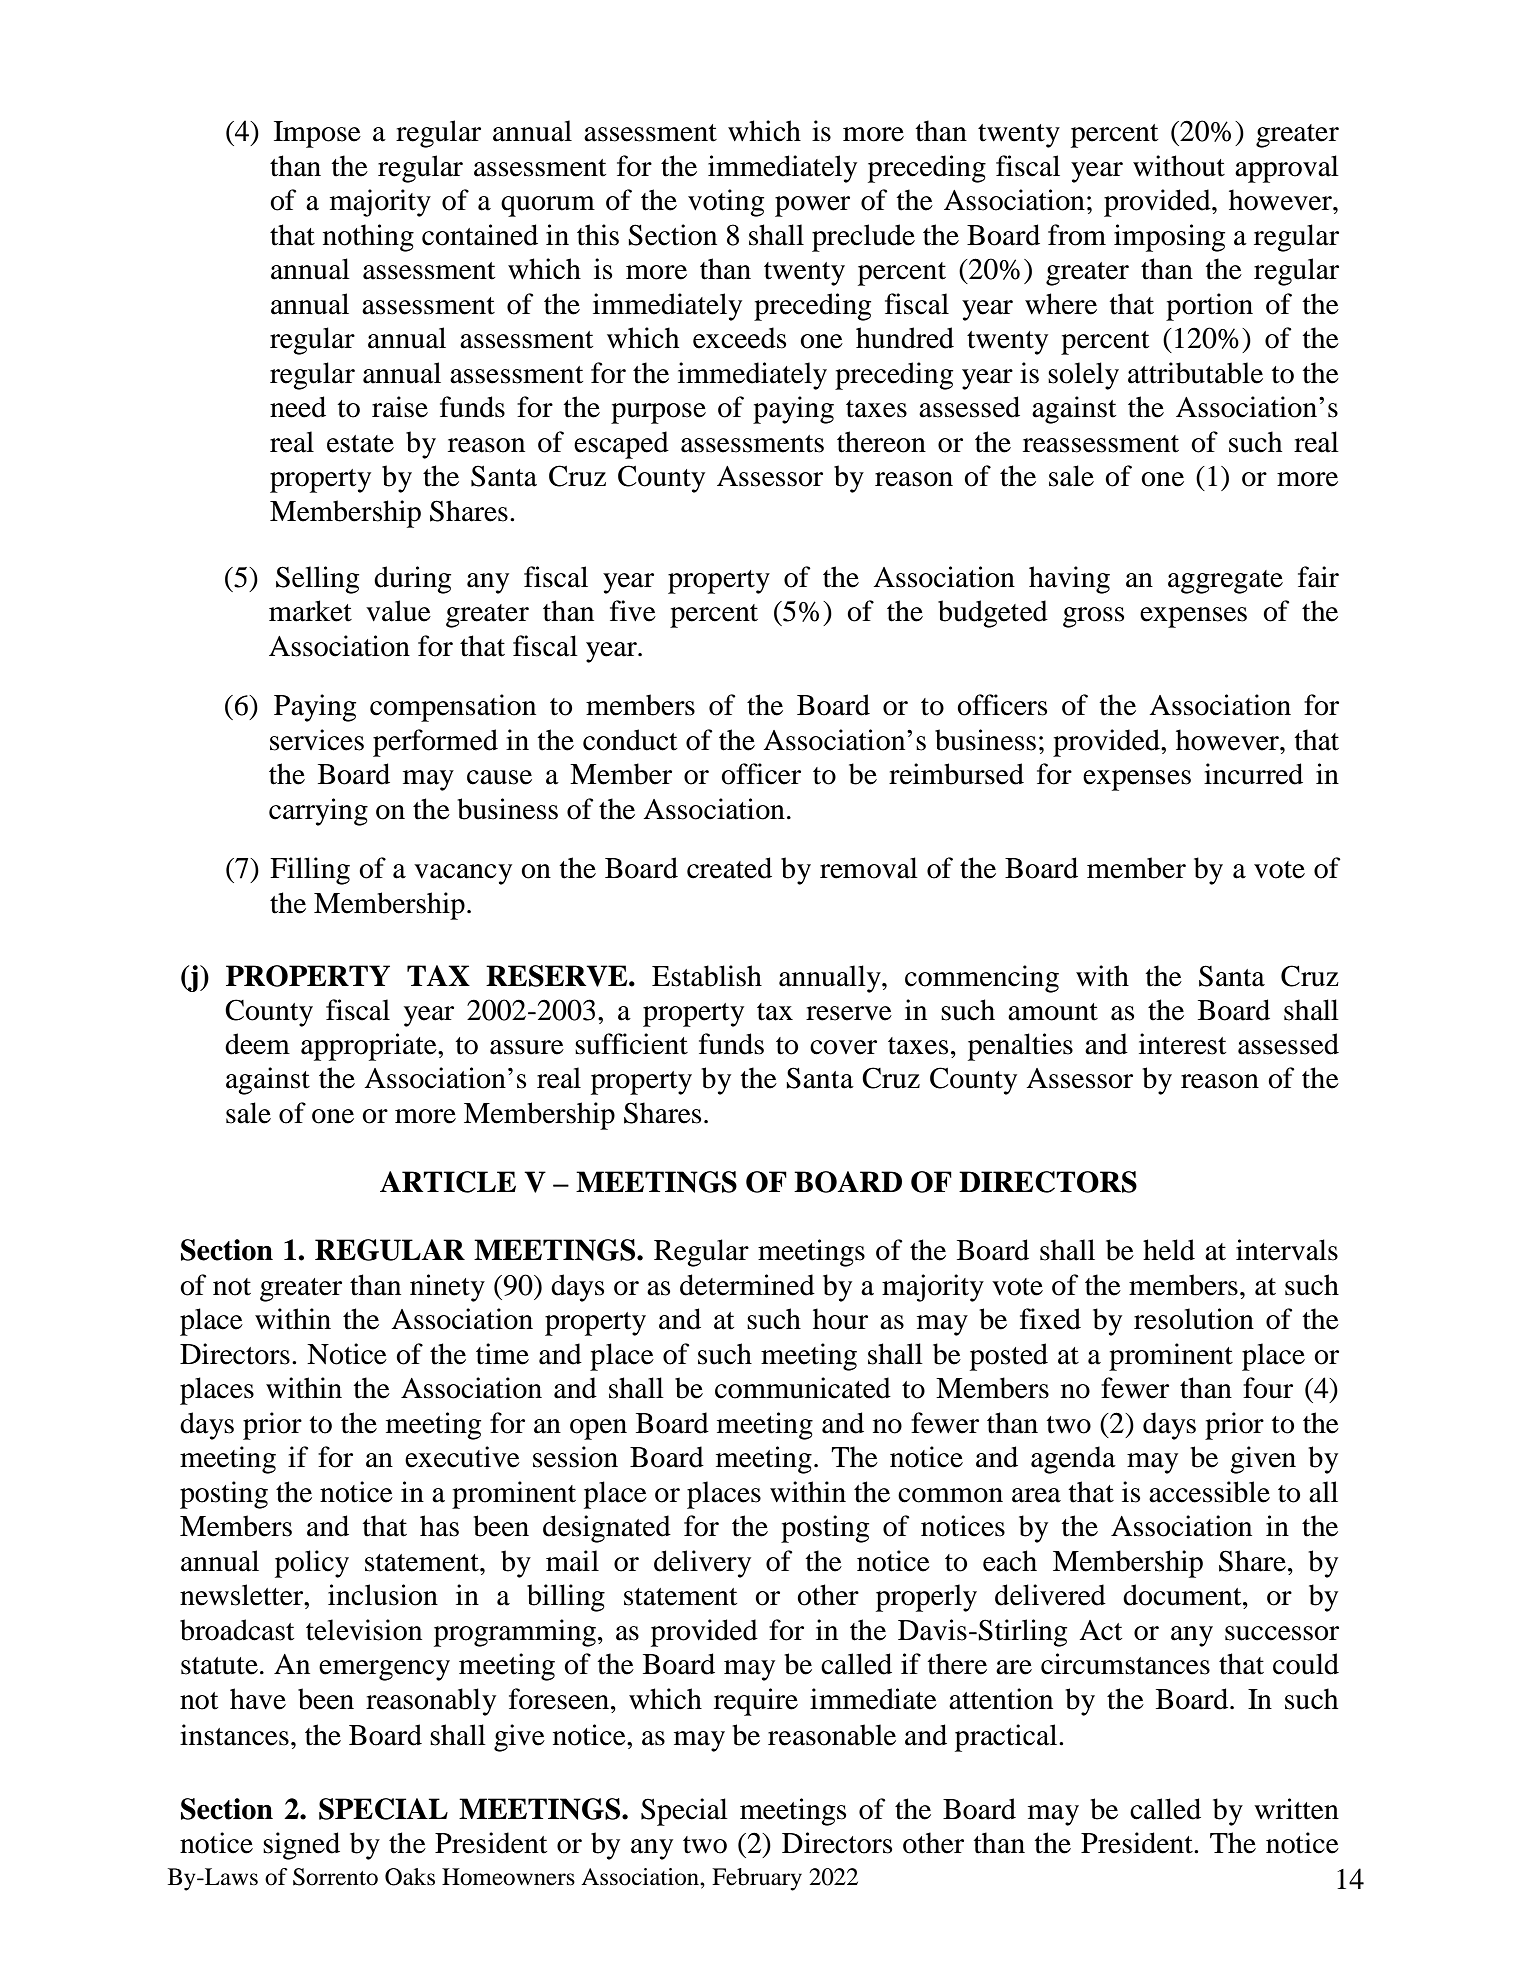 The width and height of the page is (1530, 1980). Describe the element at coordinates (447, 1288) in the page. I see `ninety` at that location.
